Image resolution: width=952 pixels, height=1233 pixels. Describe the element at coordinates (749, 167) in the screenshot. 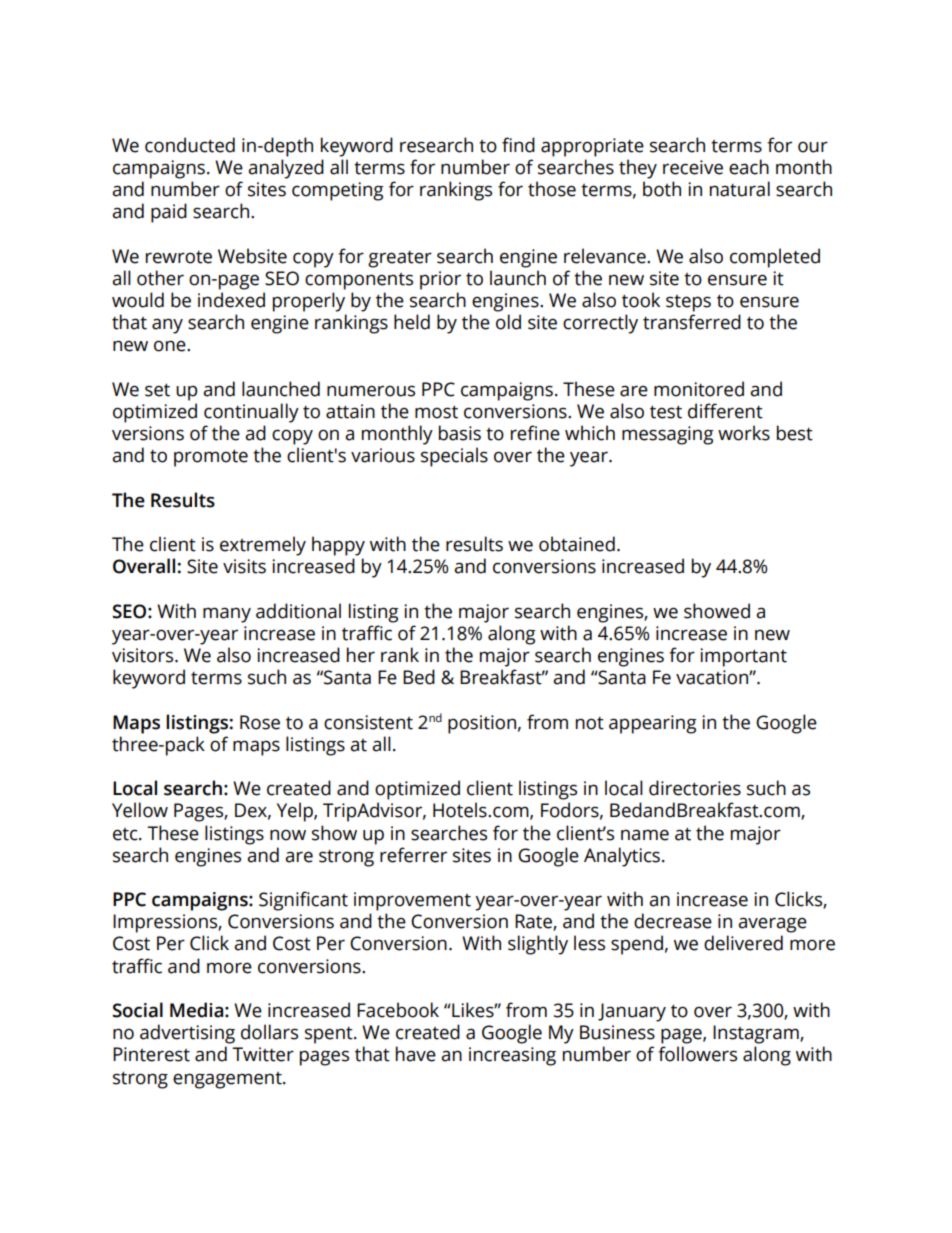

I see `each` at that location.
